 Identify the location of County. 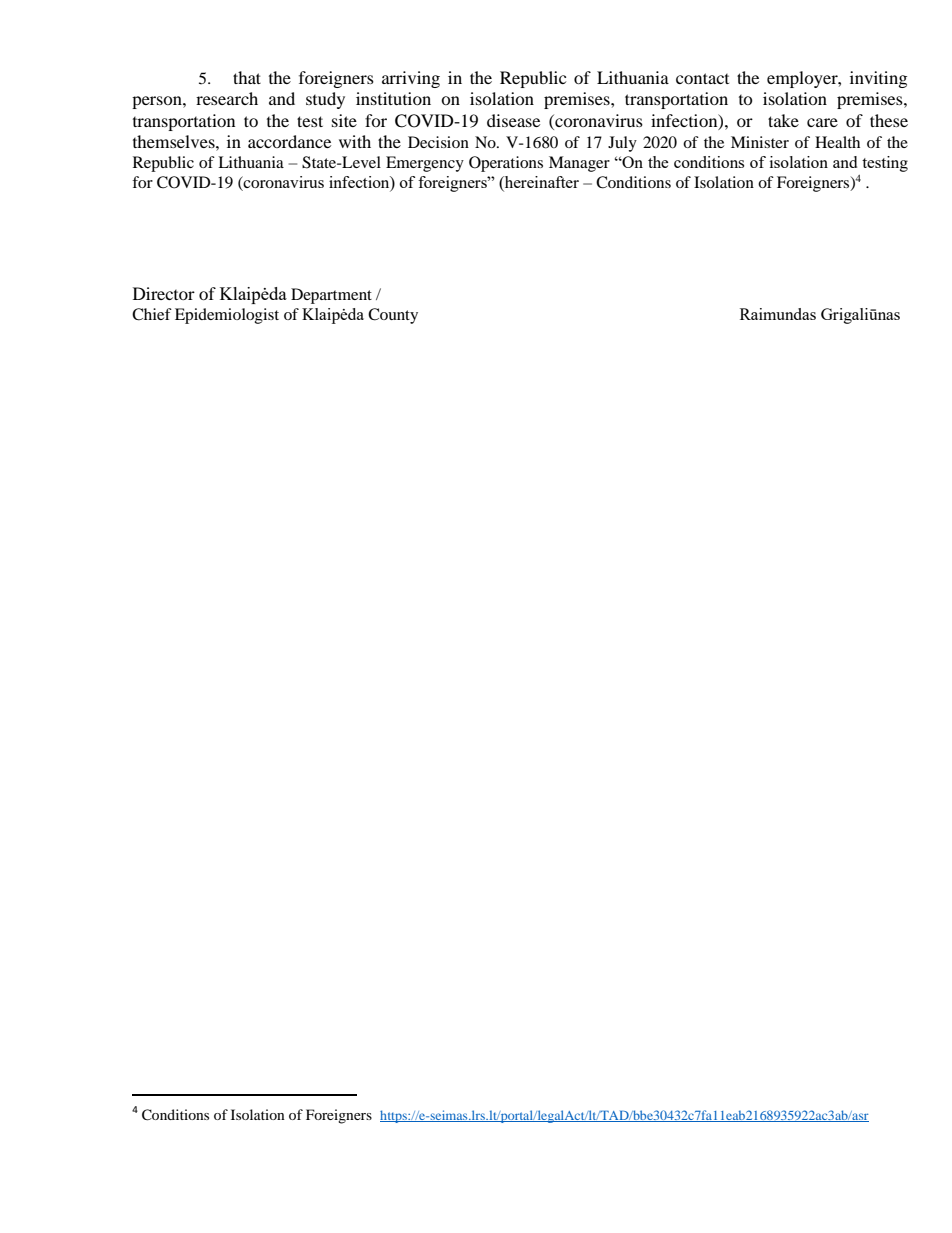
(393, 316).
